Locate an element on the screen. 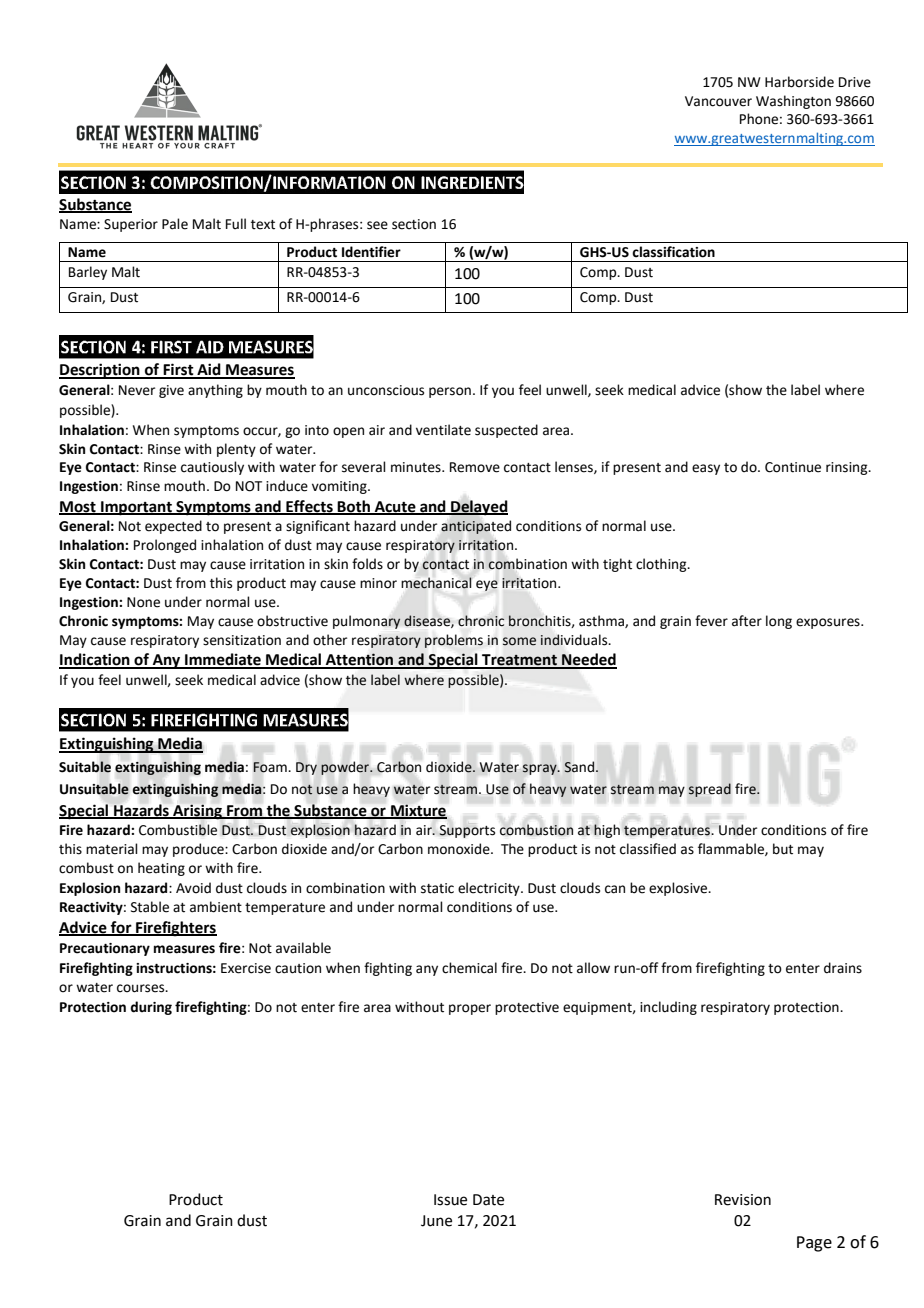 The image size is (924, 1308). Indication is located at coordinates (95, 660).
